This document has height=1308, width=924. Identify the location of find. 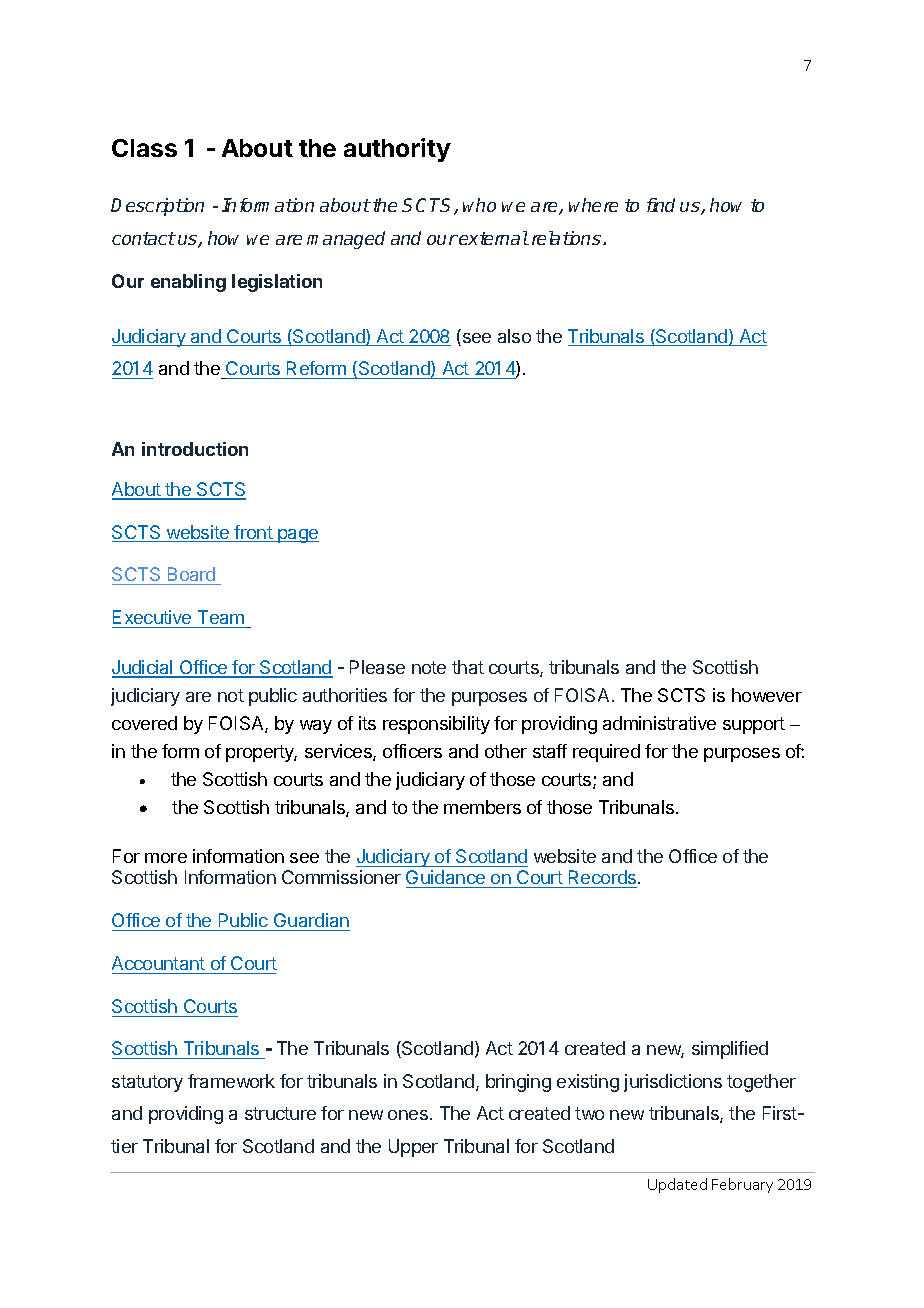
(661, 205).
